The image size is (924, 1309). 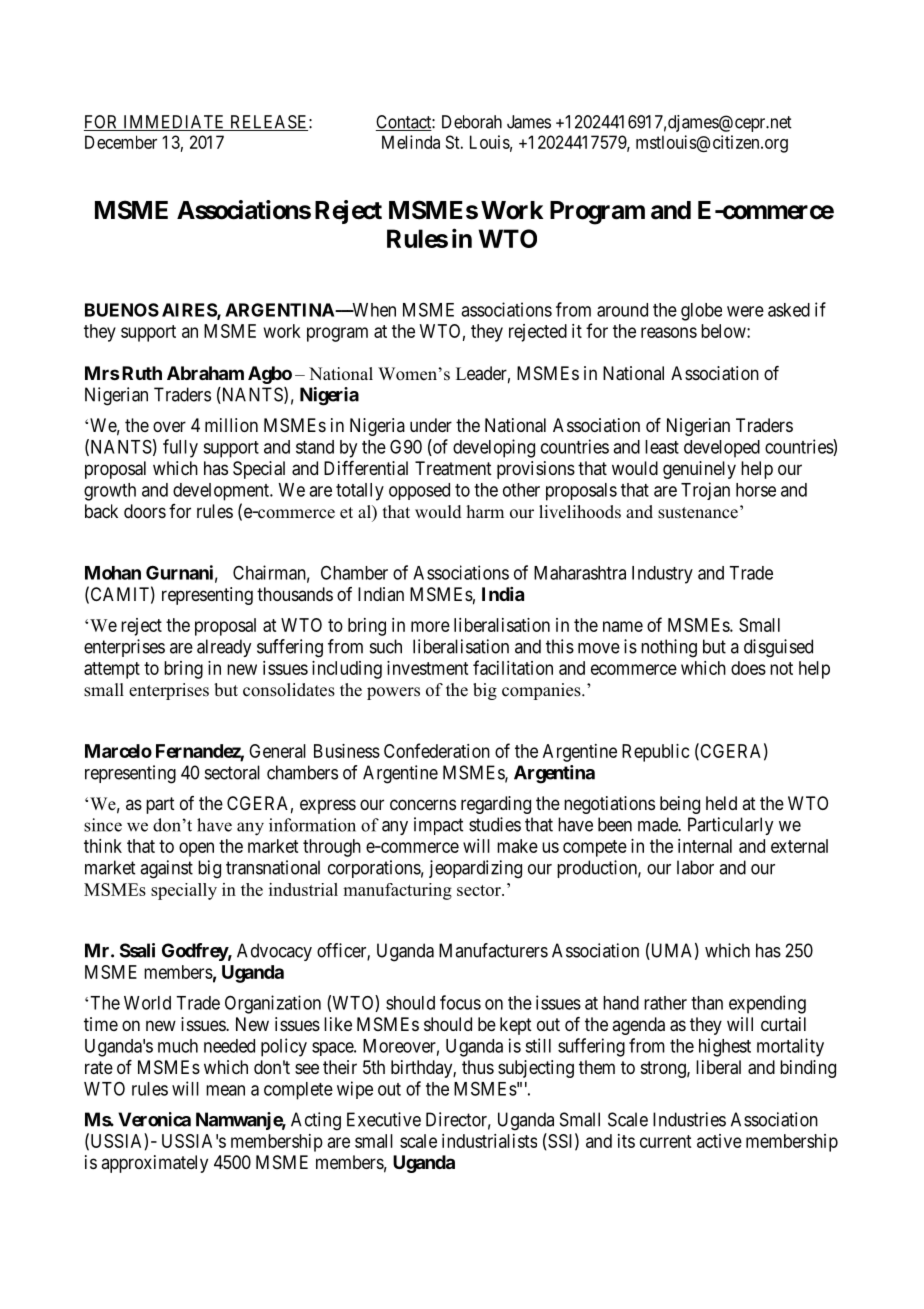 I want to click on Melinda, so click(x=411, y=142).
